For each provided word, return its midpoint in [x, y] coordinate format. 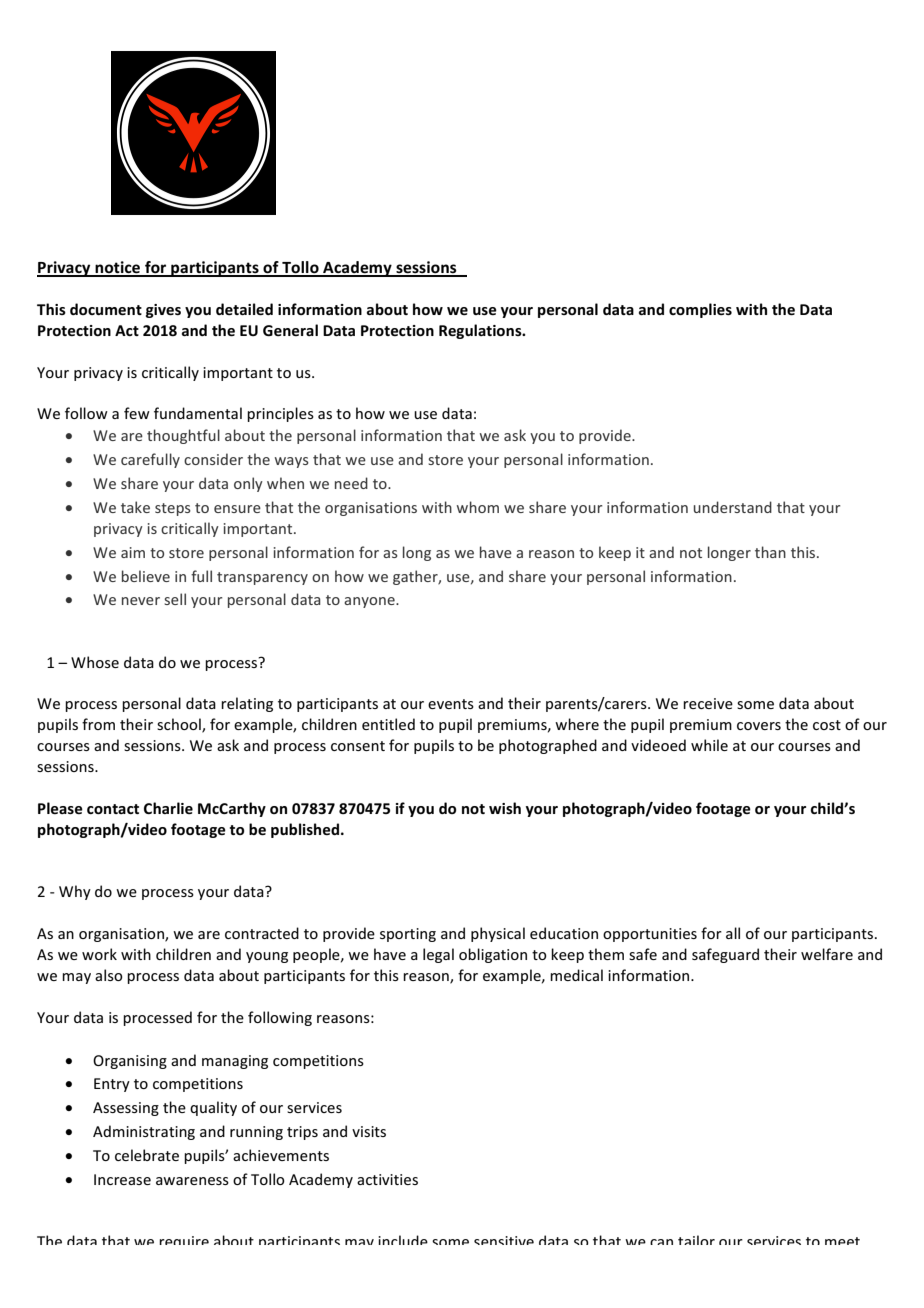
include [403, 1240]
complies [700, 310]
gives [163, 311]
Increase [122, 1179]
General [290, 330]
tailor [696, 1240]
